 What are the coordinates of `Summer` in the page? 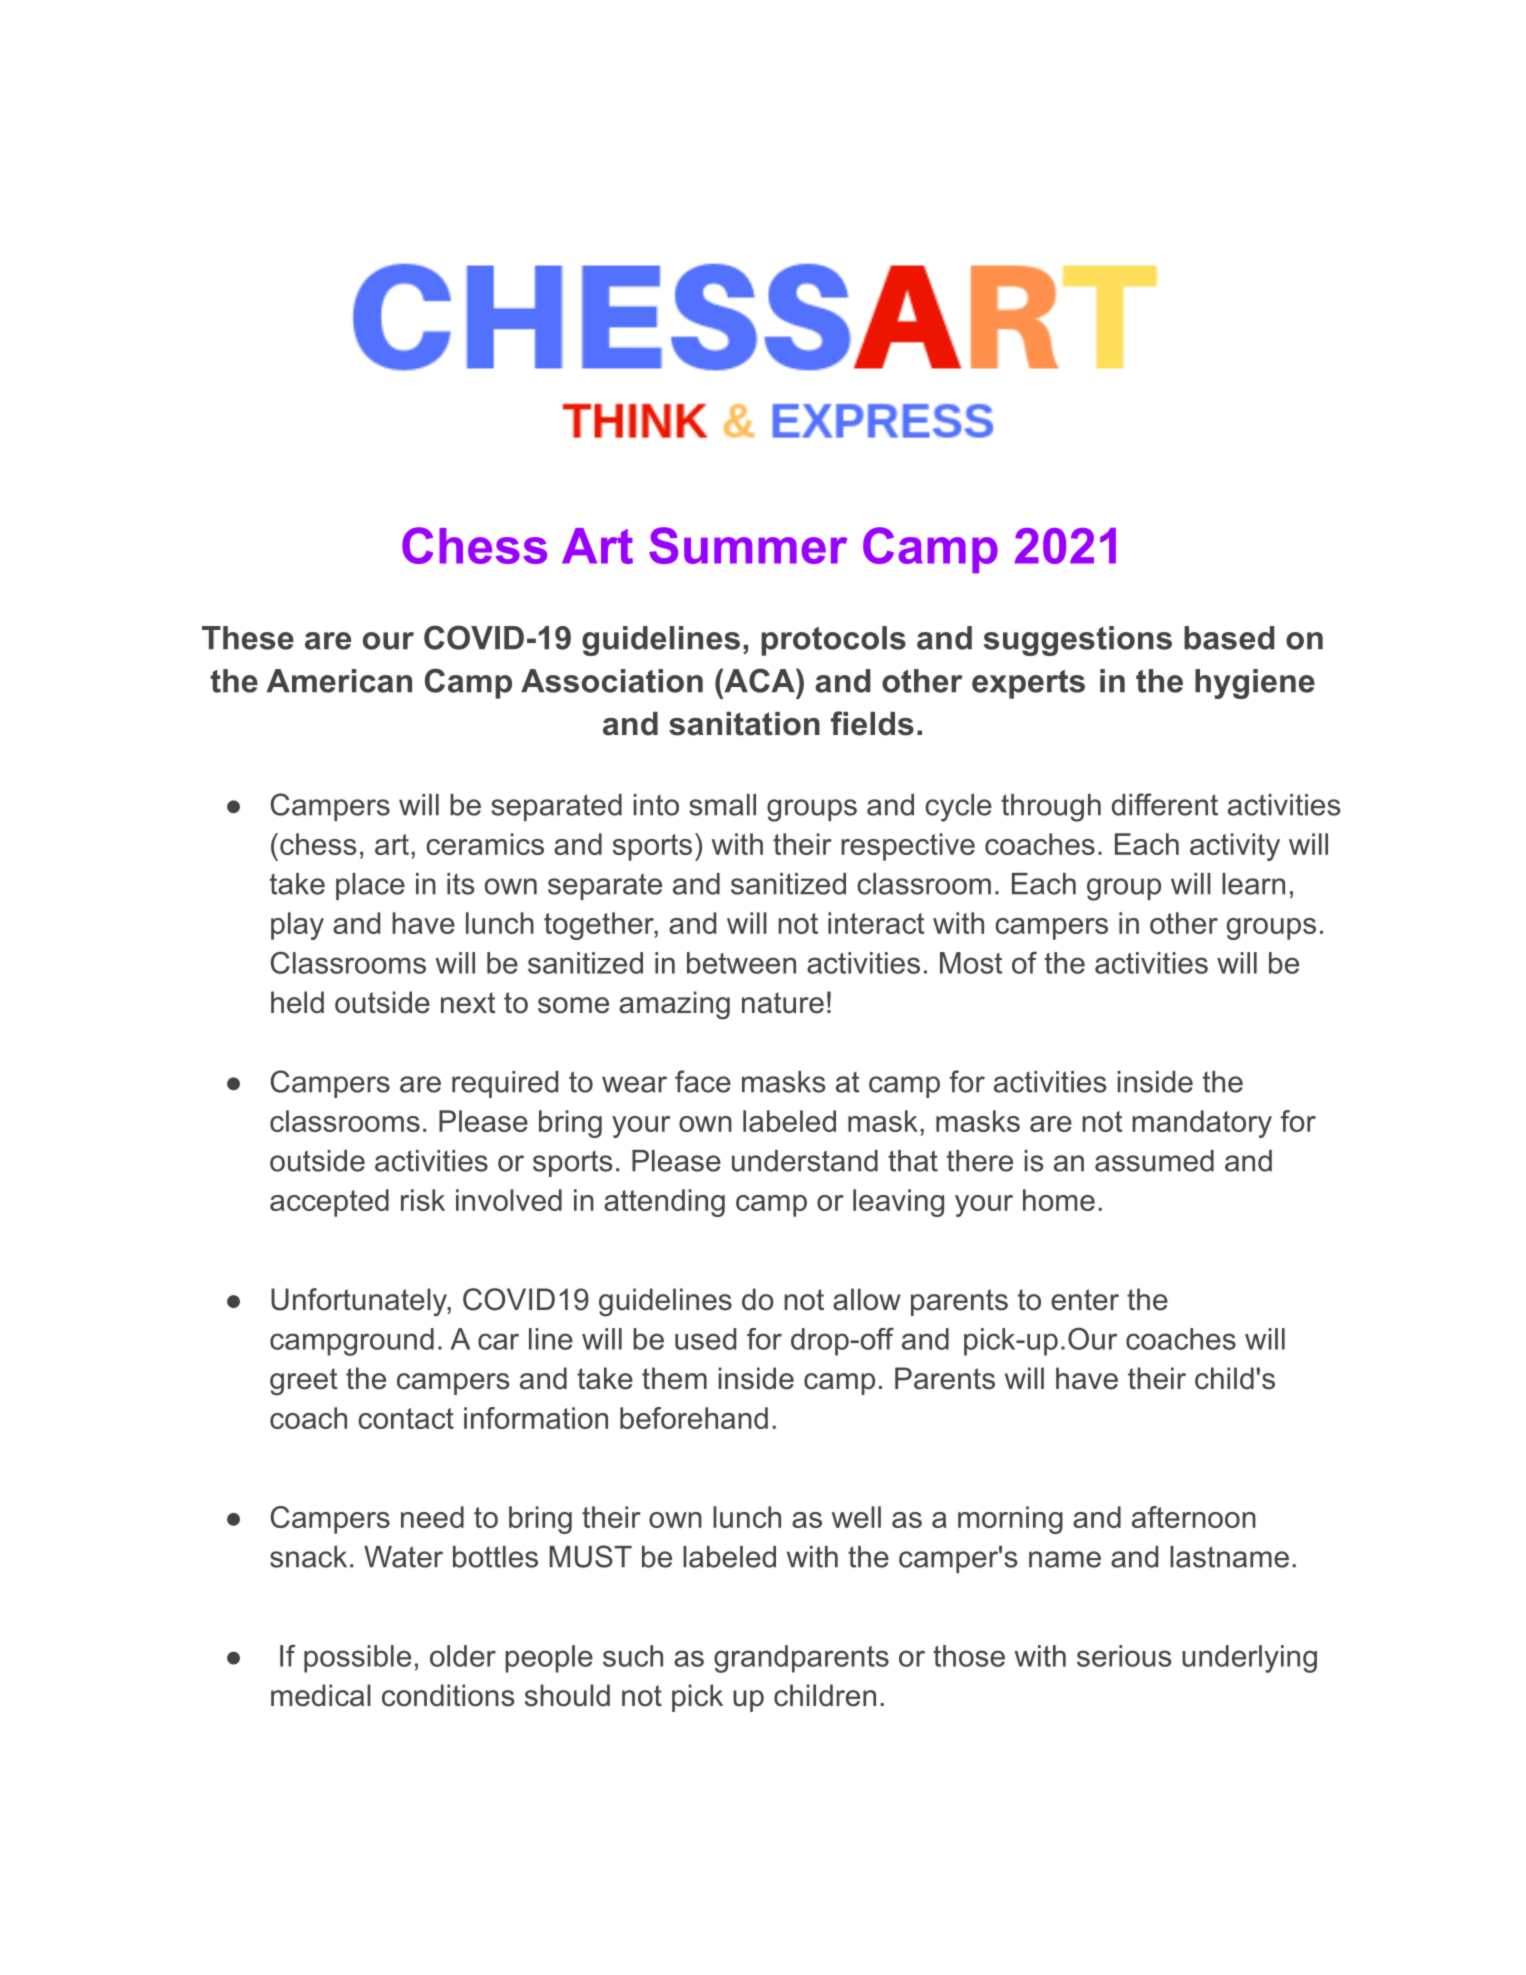 It's located at (748, 545).
